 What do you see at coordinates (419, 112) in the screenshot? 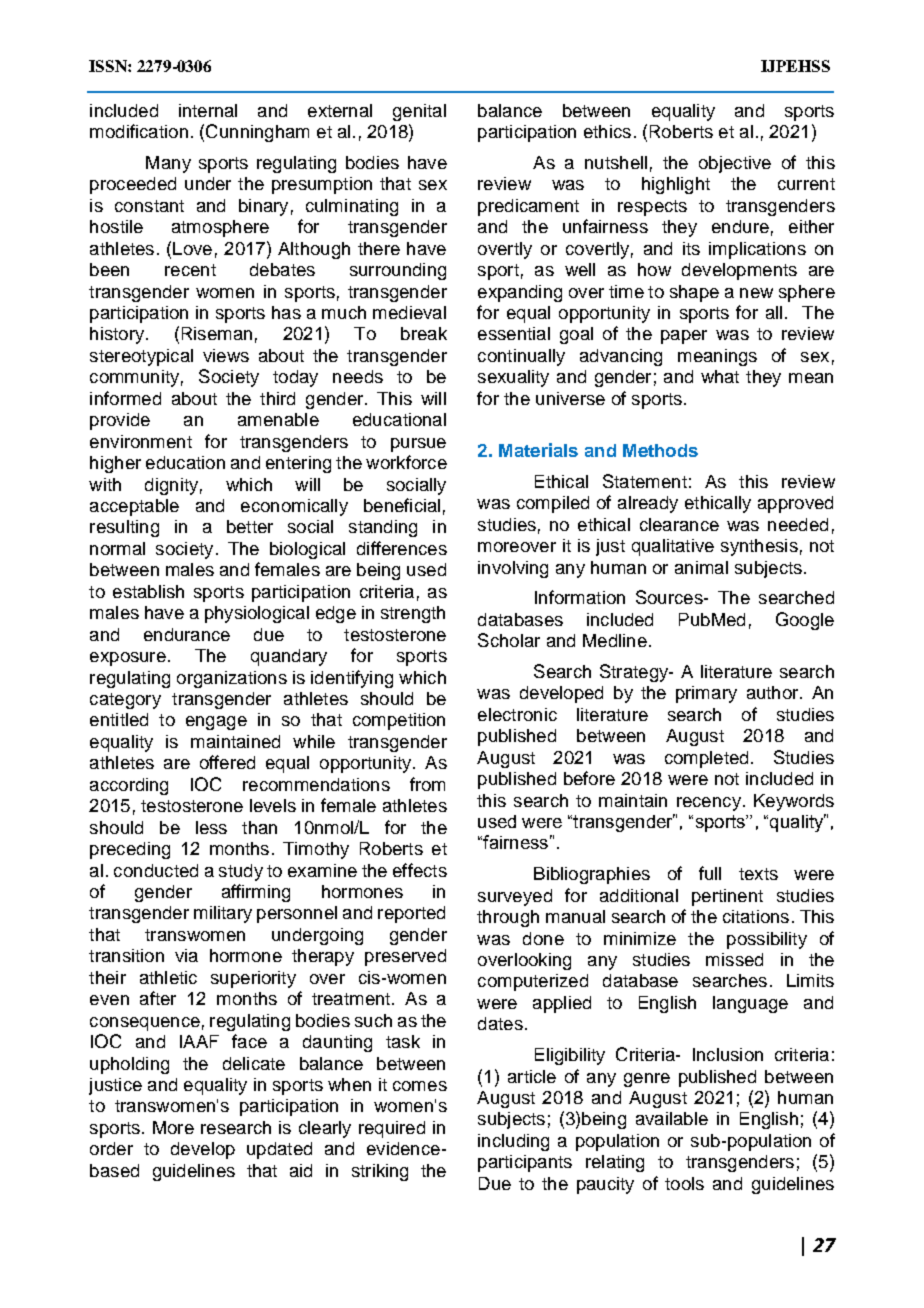
I see `genital` at bounding box center [419, 112].
